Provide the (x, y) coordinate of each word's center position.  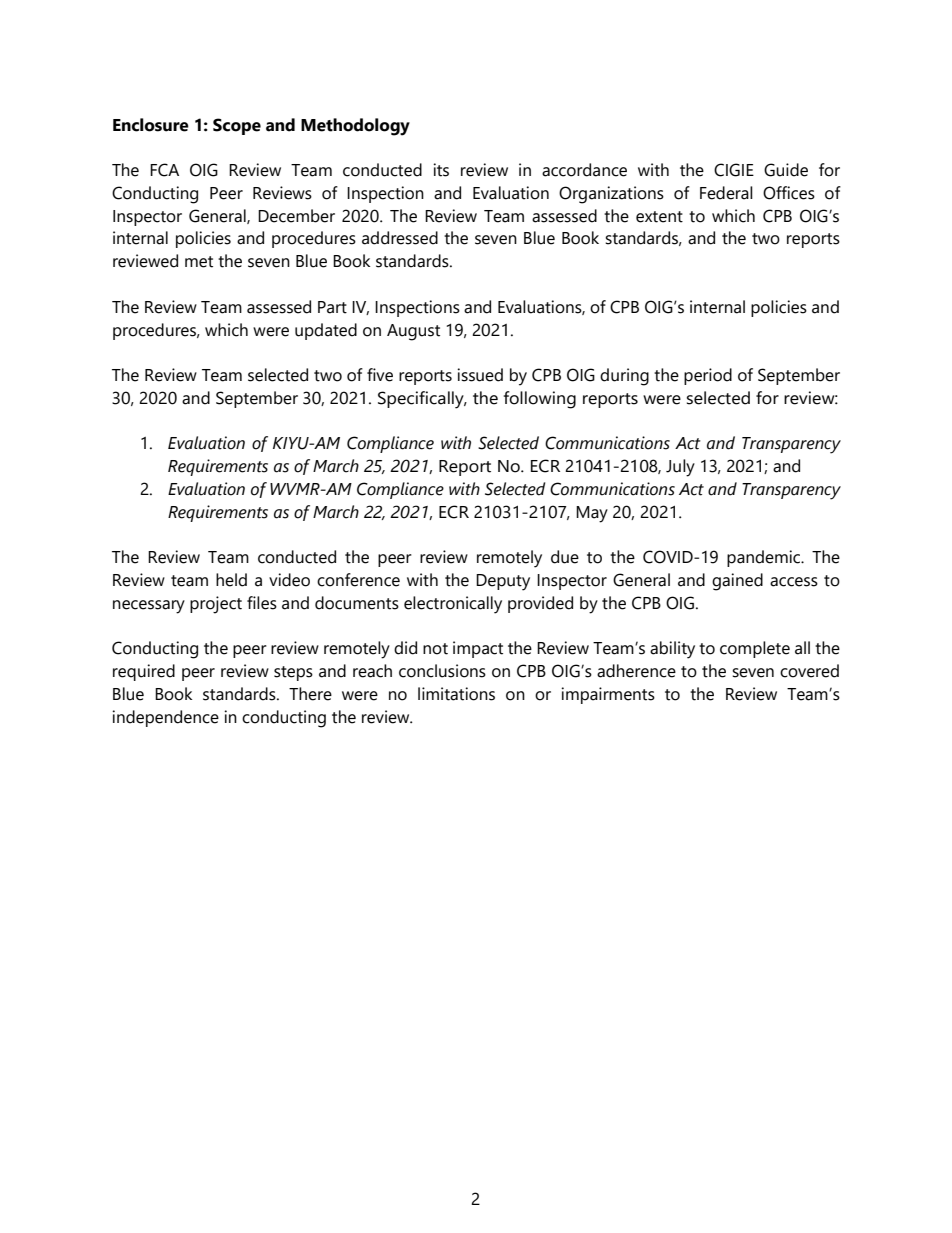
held (231, 580)
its (441, 170)
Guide (786, 170)
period (708, 376)
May (592, 514)
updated (326, 331)
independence (165, 718)
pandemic (765, 558)
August (413, 332)
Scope (237, 126)
